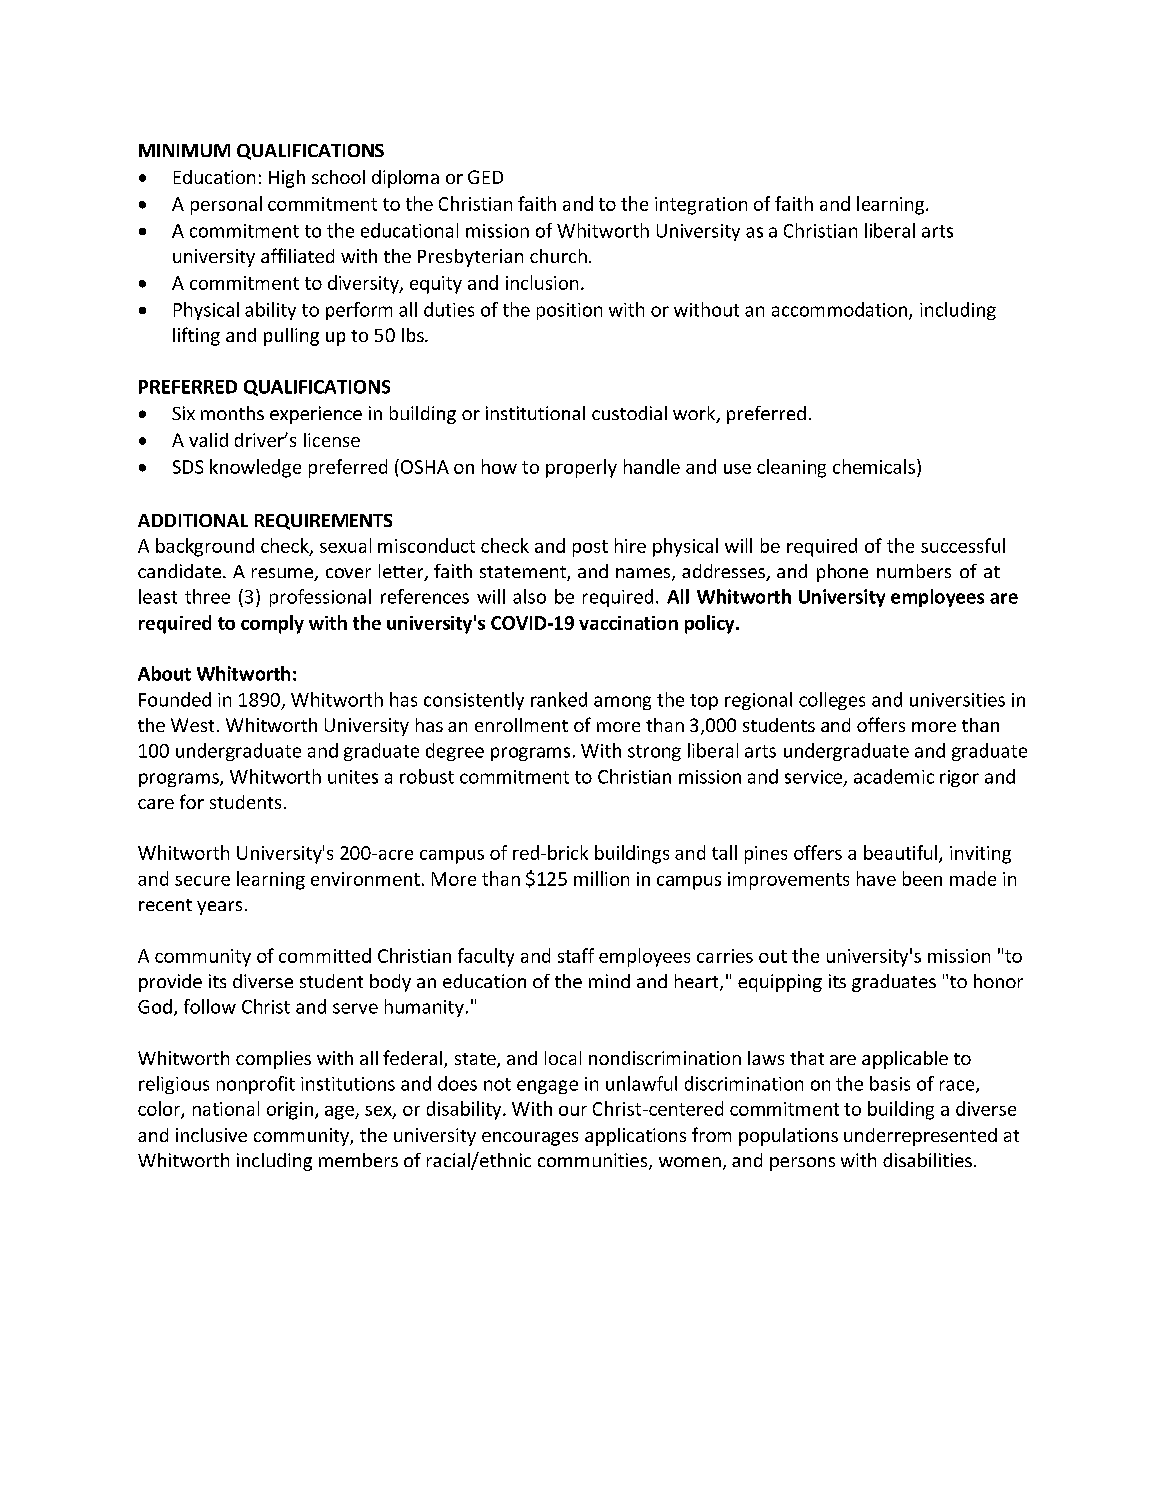  What do you see at coordinates (920, 1137) in the image?
I see `underrepresented` at bounding box center [920, 1137].
